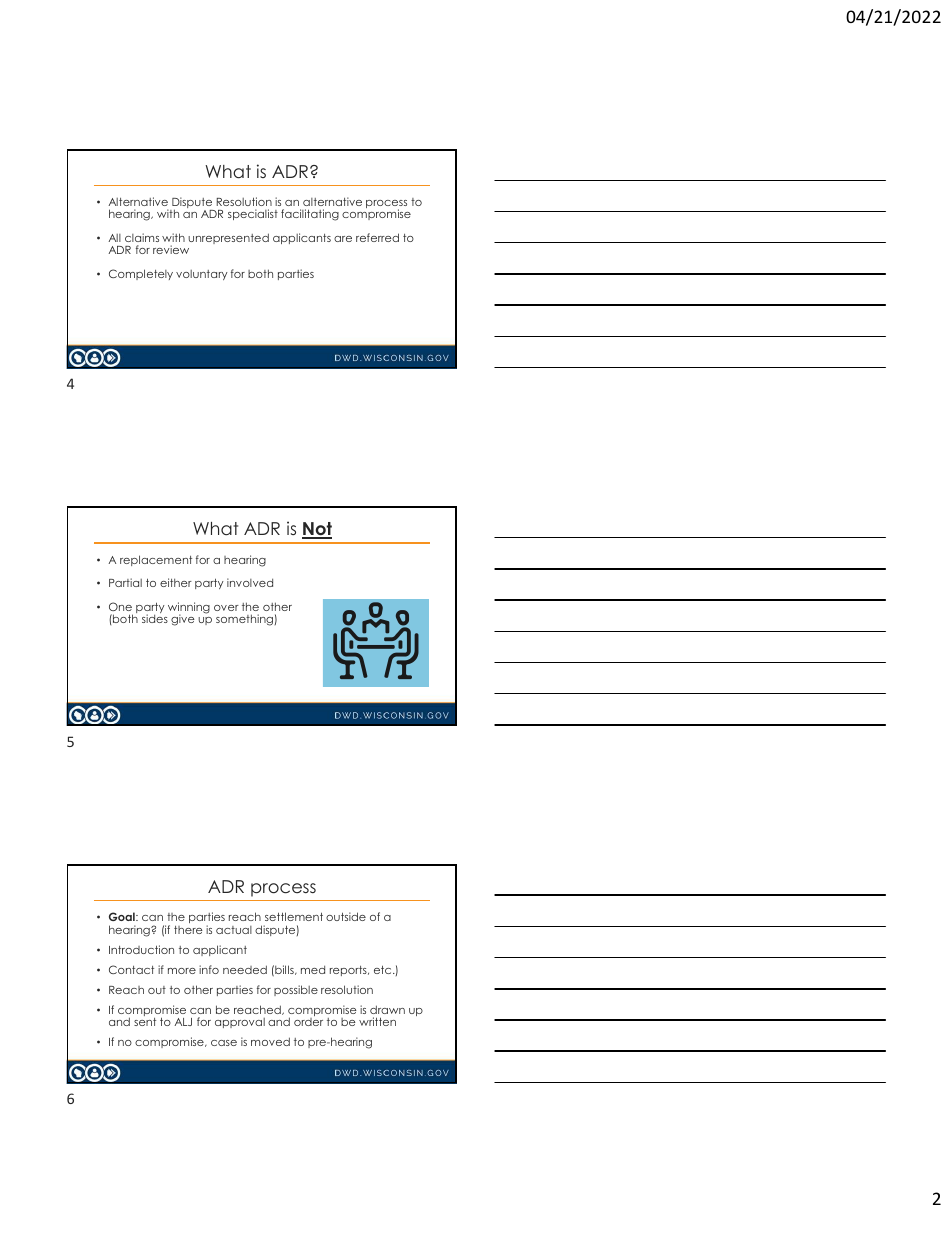 The height and width of the screenshot is (1233, 952). I want to click on Not, so click(317, 530).
